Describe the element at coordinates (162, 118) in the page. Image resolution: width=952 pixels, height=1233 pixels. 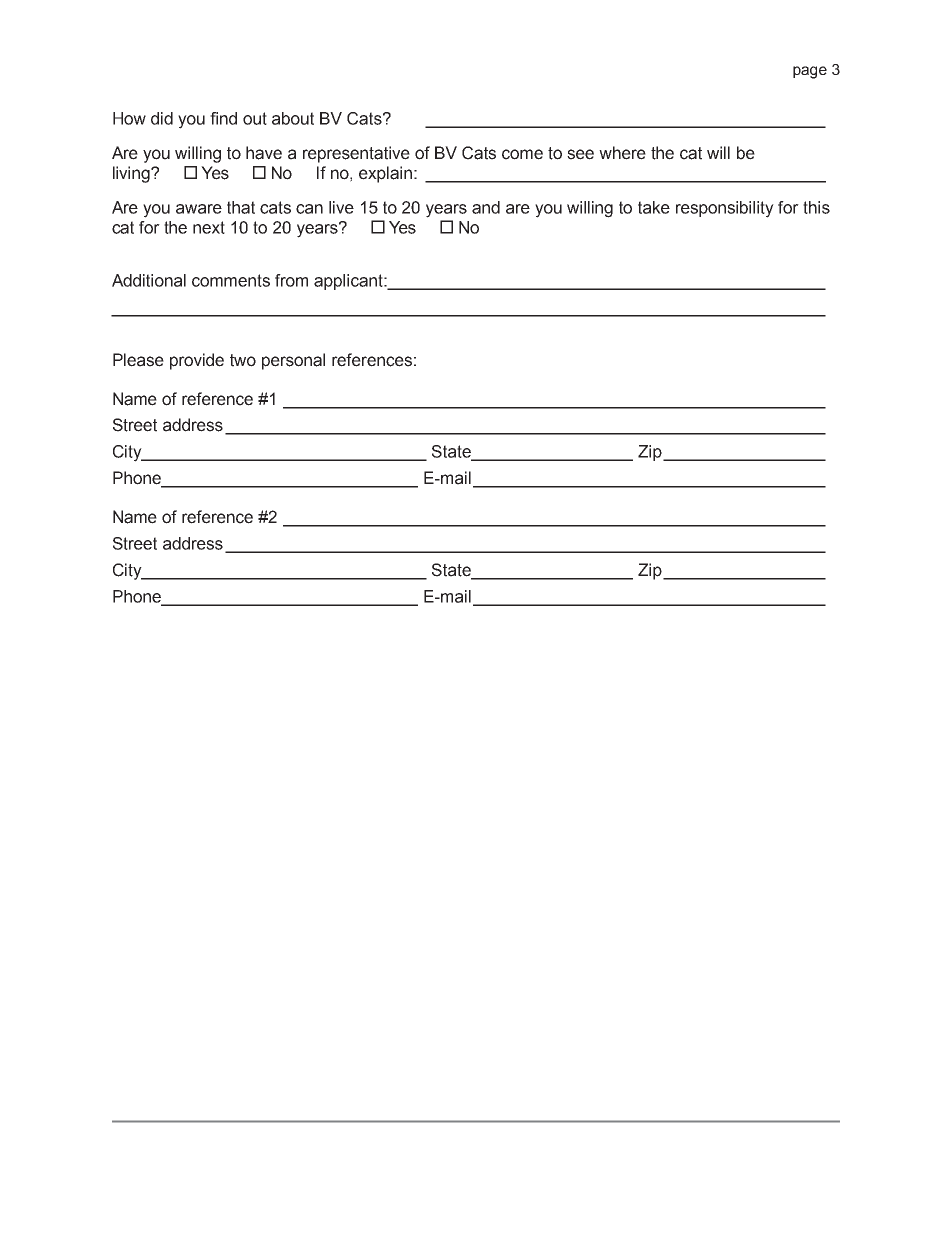
I see `did` at that location.
